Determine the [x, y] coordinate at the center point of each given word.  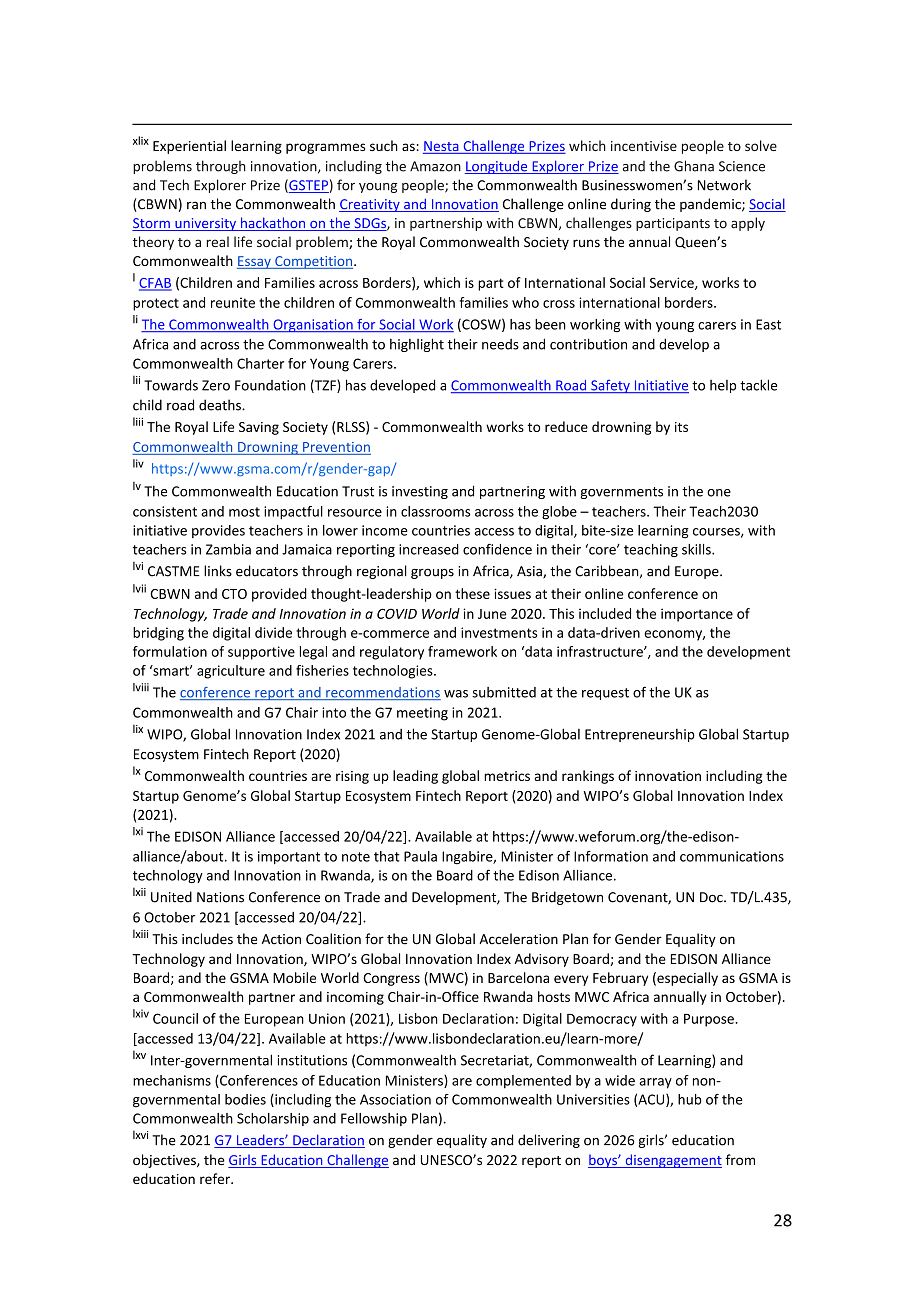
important [289, 857]
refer [216, 1178]
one [719, 493]
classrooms [436, 511]
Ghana [694, 166]
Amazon [435, 166]
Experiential [189, 147]
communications [732, 856]
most [244, 512]
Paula [420, 856]
